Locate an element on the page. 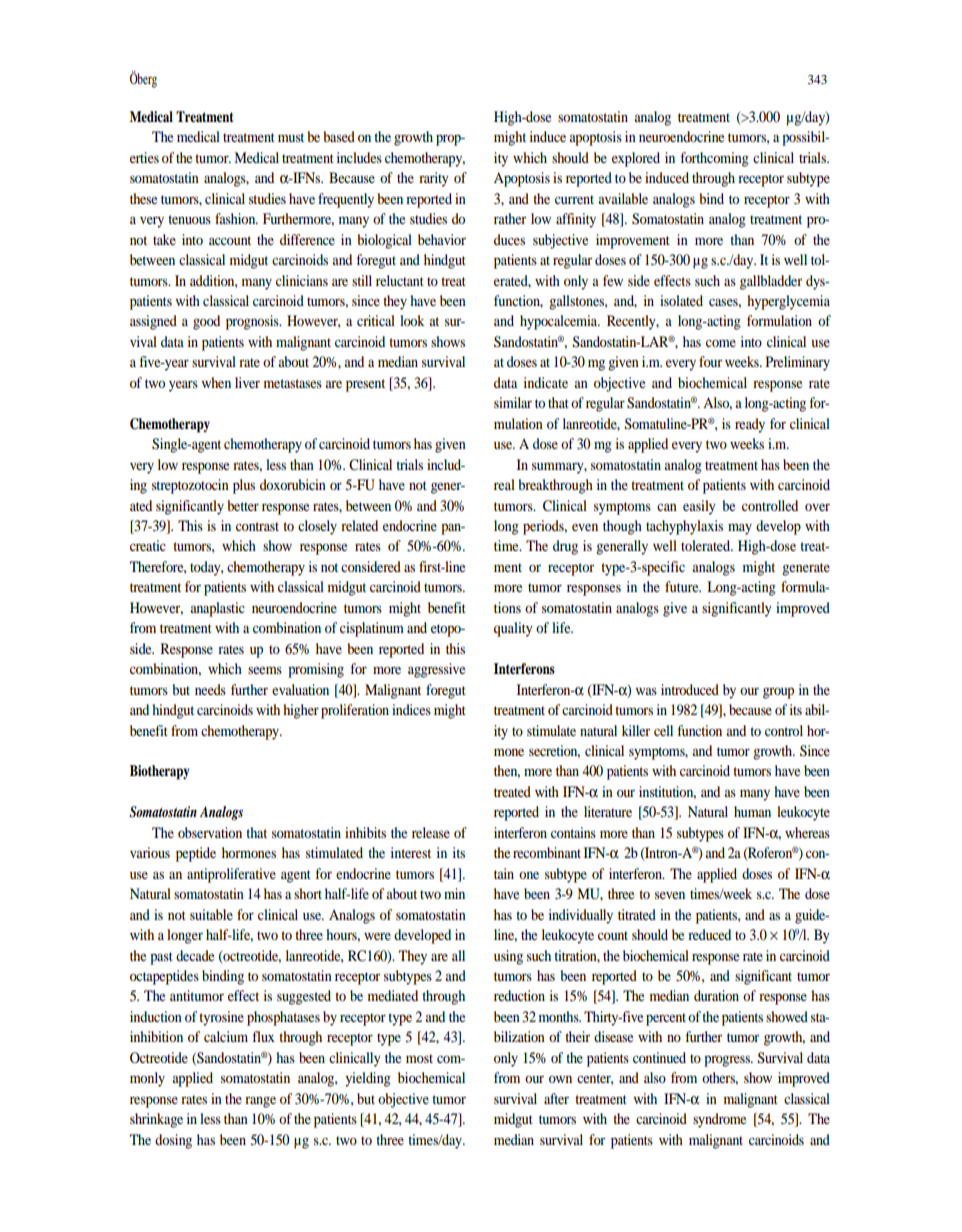 This page has width=962, height=1232. forthcoming is located at coordinates (715, 159).
